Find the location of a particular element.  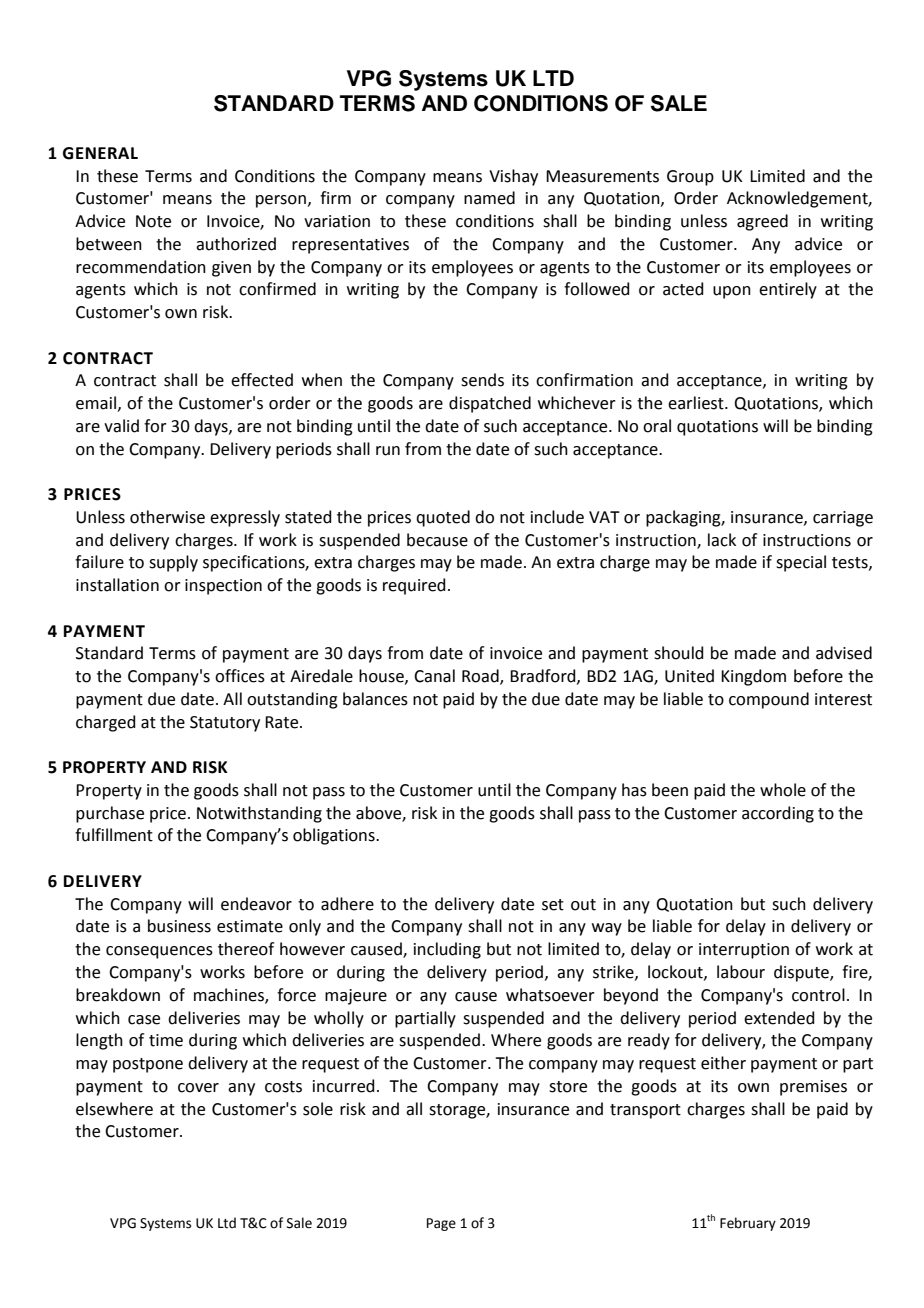

named is located at coordinates (489, 198).
